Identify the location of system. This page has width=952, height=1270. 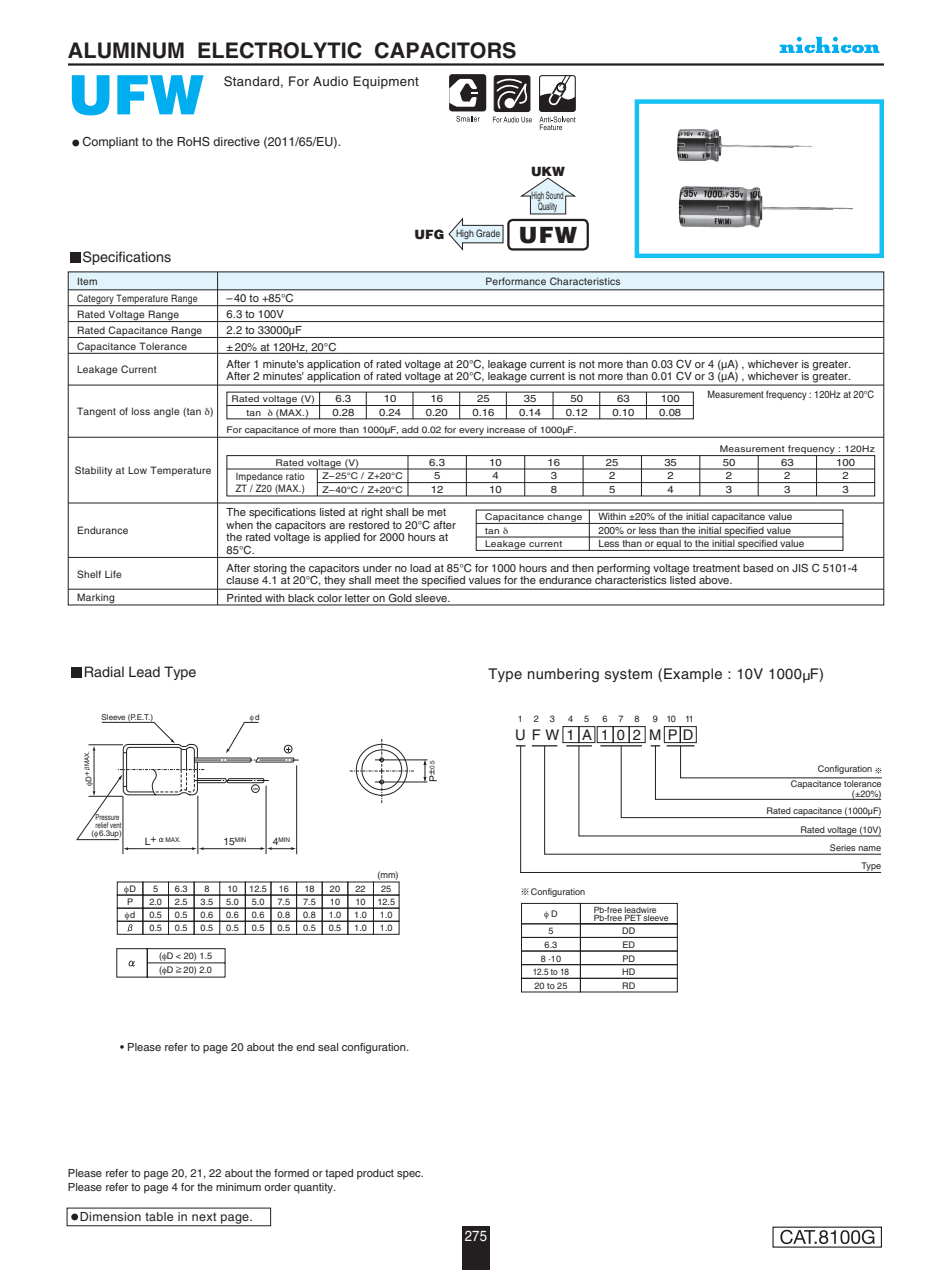
(628, 675).
